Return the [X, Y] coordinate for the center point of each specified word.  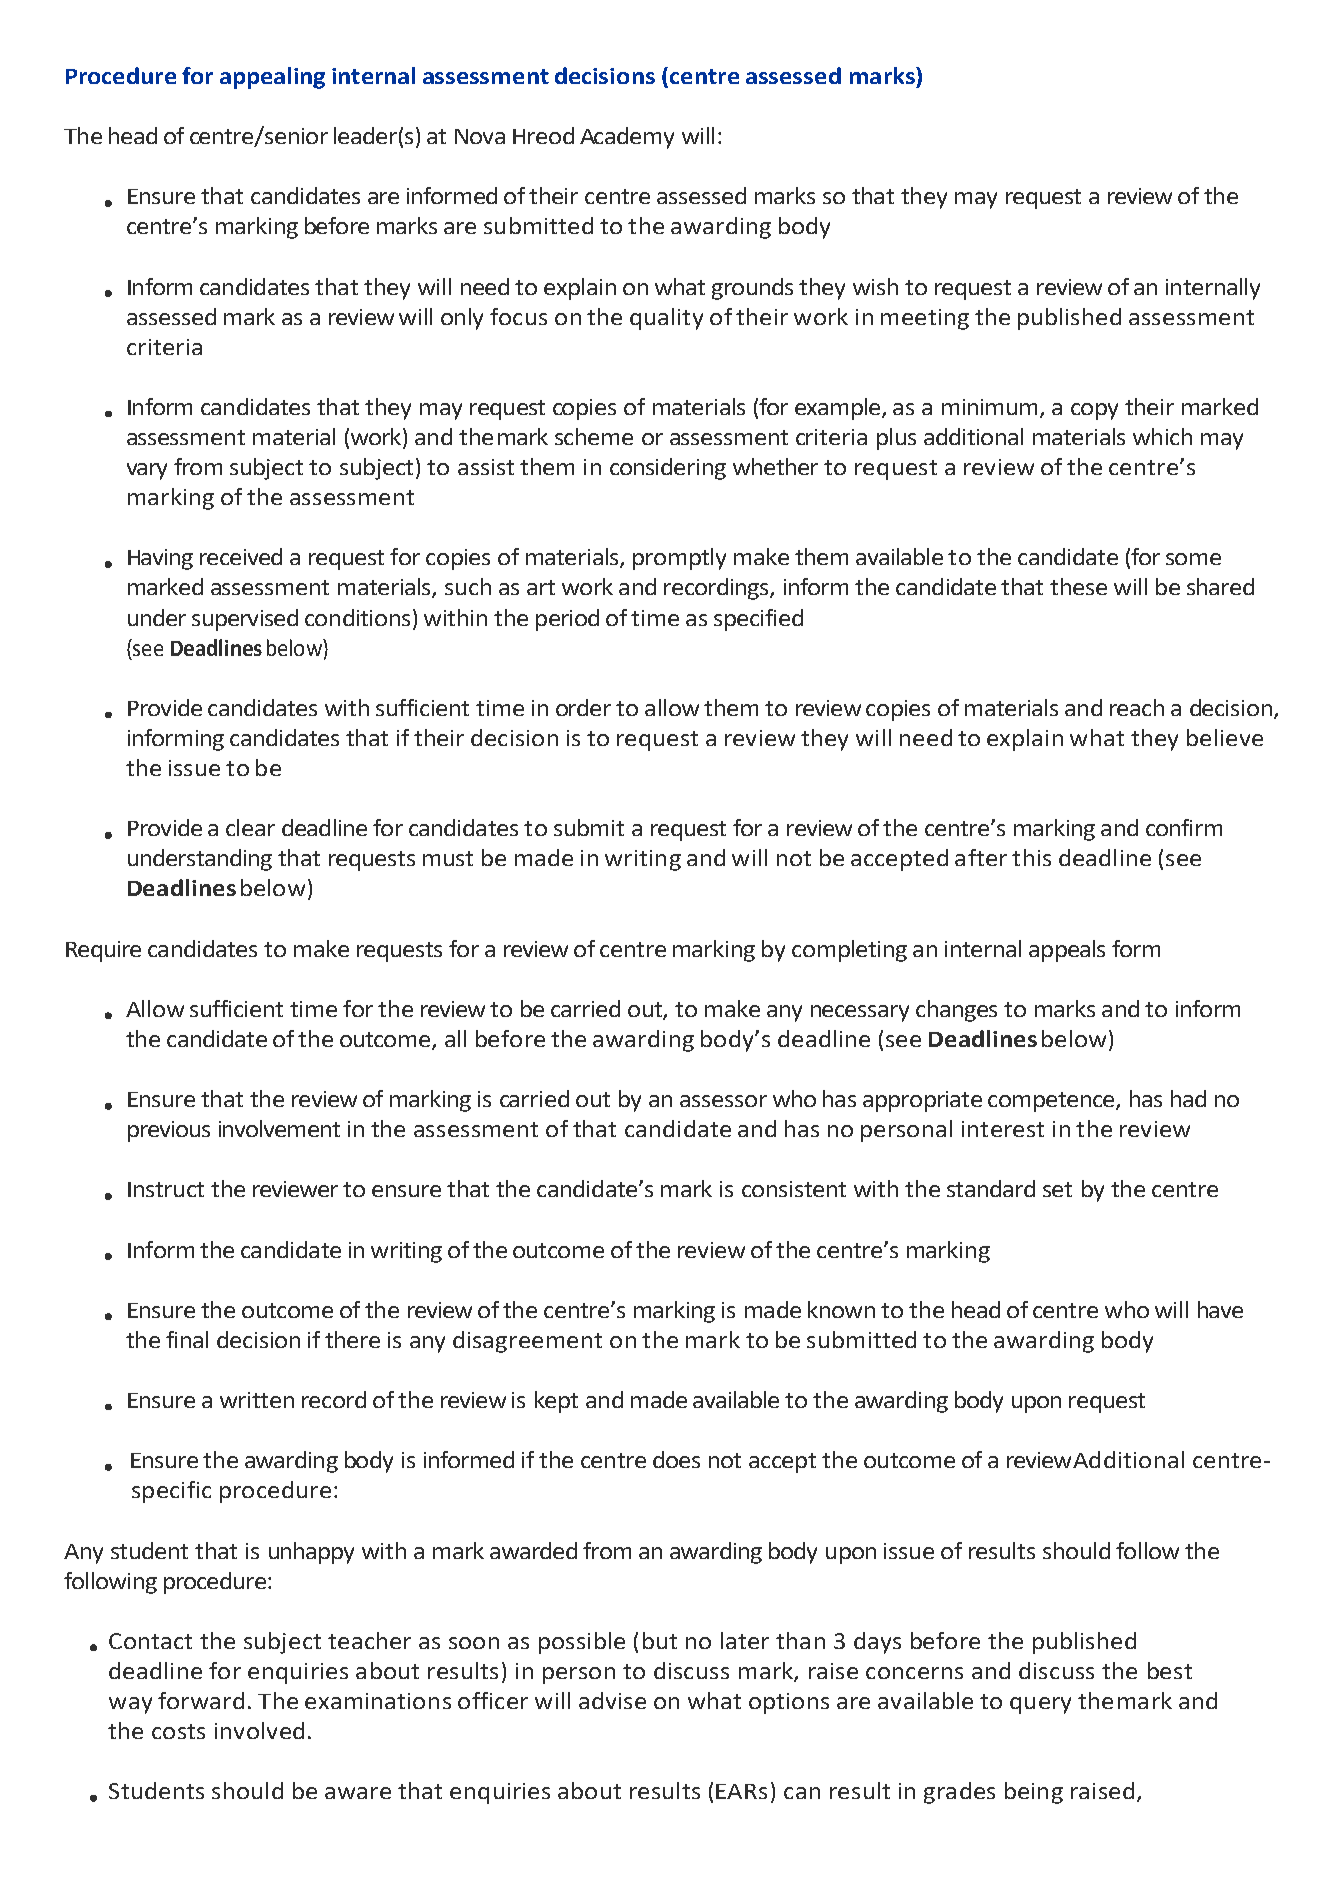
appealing [272, 78]
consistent [794, 1189]
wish [875, 286]
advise [612, 1700]
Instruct [166, 1189]
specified [758, 620]
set [1057, 1189]
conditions [357, 617]
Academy [627, 138]
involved [259, 1730]
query [1040, 1705]
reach [1137, 707]
